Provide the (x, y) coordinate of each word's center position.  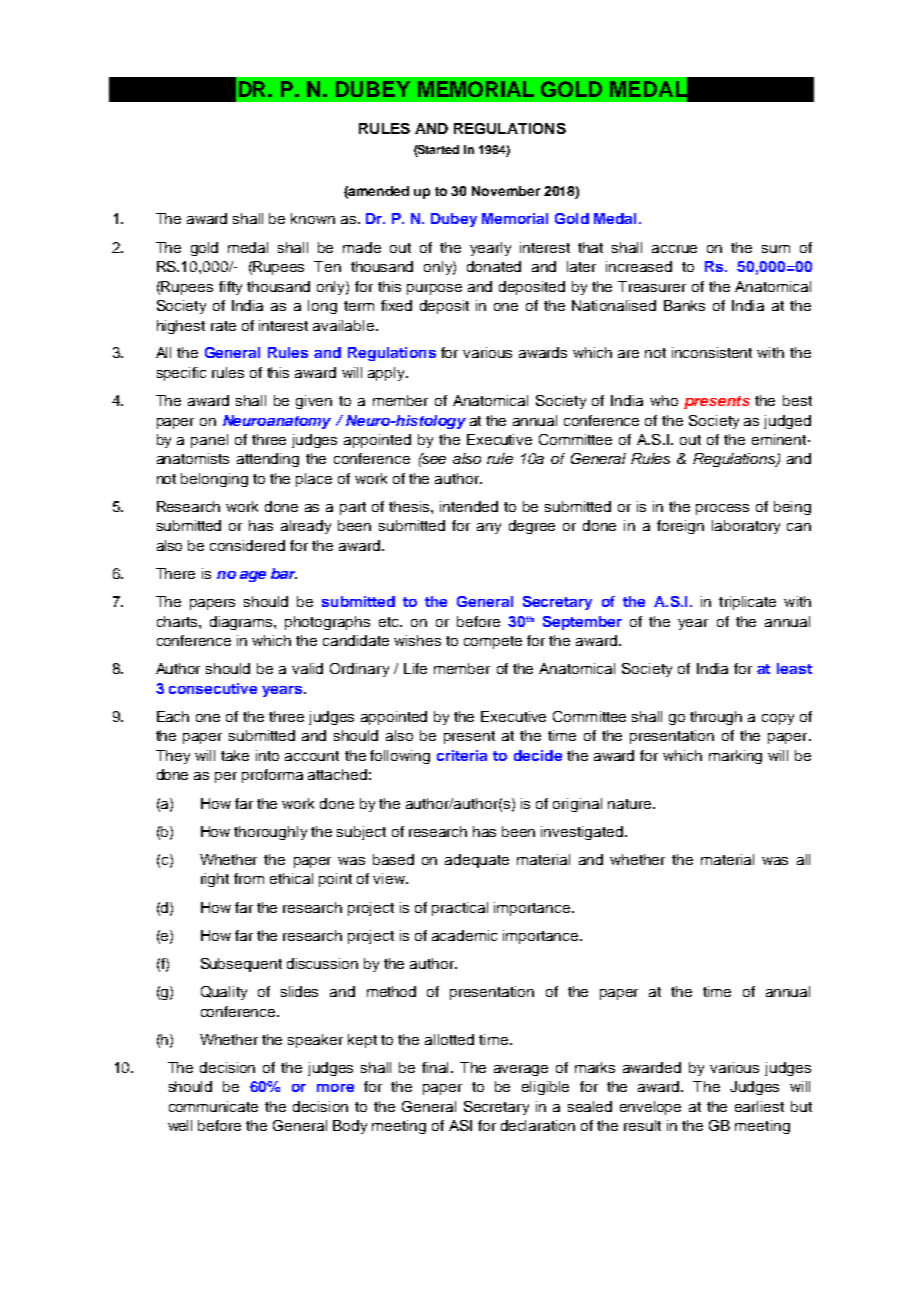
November (506, 191)
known (313, 218)
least (794, 668)
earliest (759, 1106)
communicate (213, 1106)
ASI (460, 1125)
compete (493, 642)
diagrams (242, 623)
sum (776, 249)
